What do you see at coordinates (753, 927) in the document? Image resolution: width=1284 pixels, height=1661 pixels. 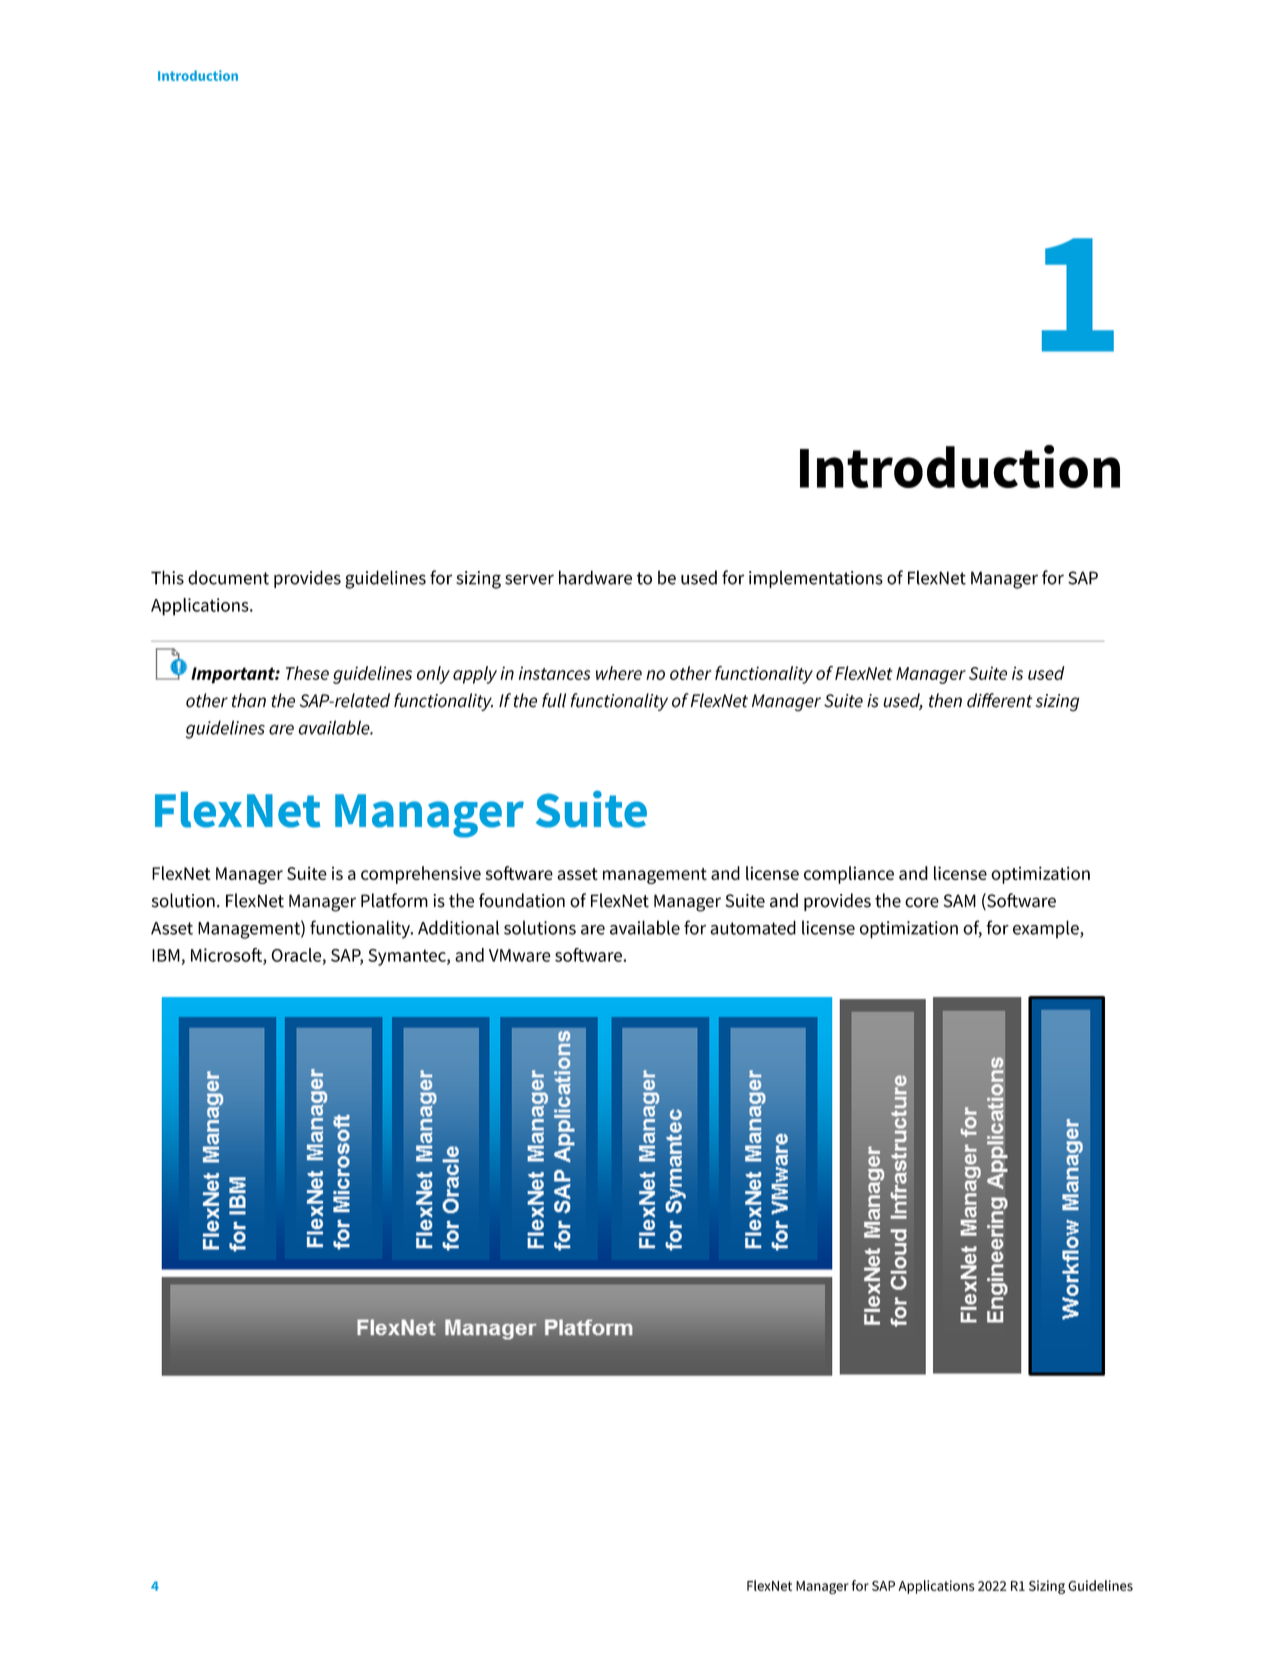 I see `automated` at bounding box center [753, 927].
